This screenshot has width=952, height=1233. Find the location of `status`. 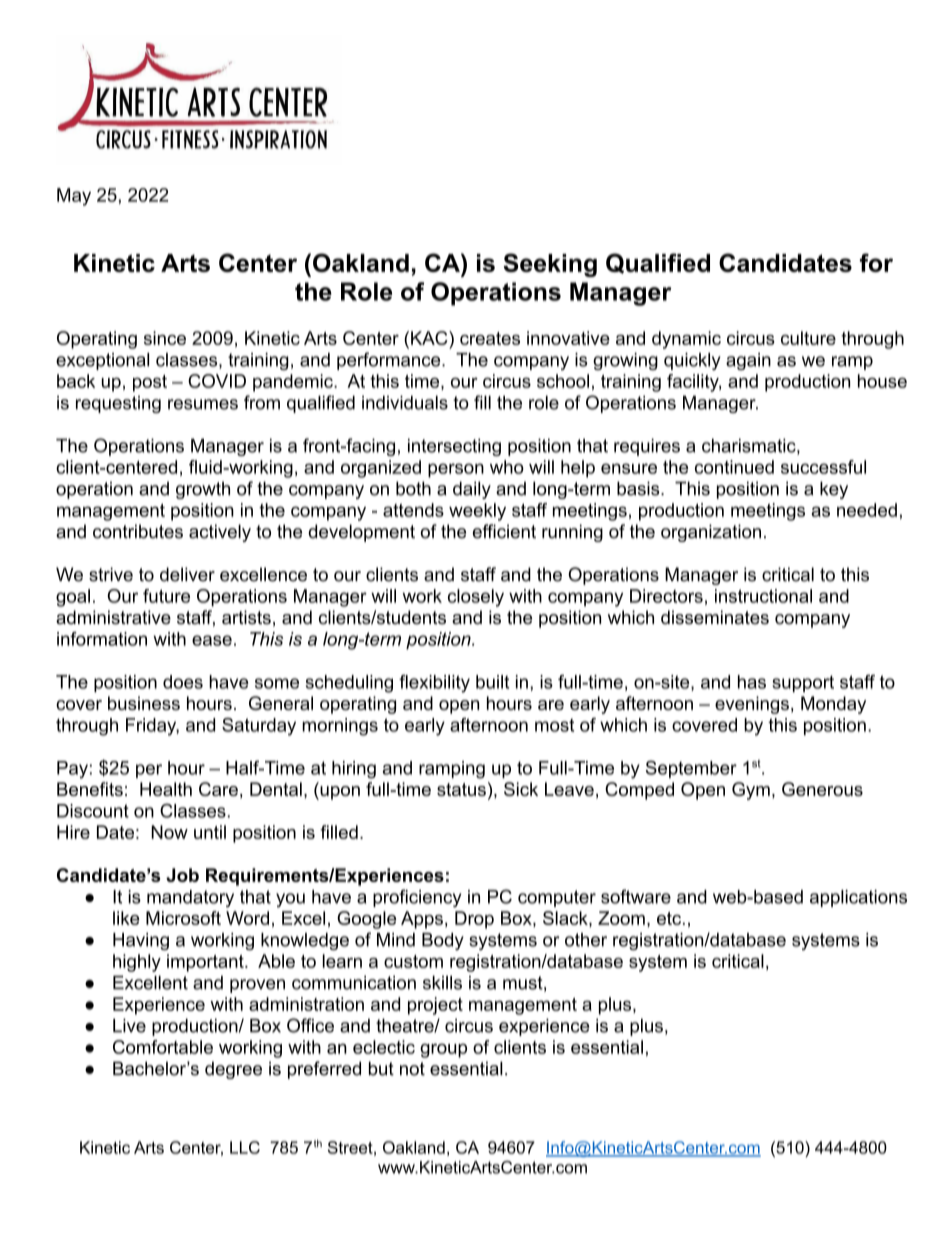

status is located at coordinates (461, 789).
